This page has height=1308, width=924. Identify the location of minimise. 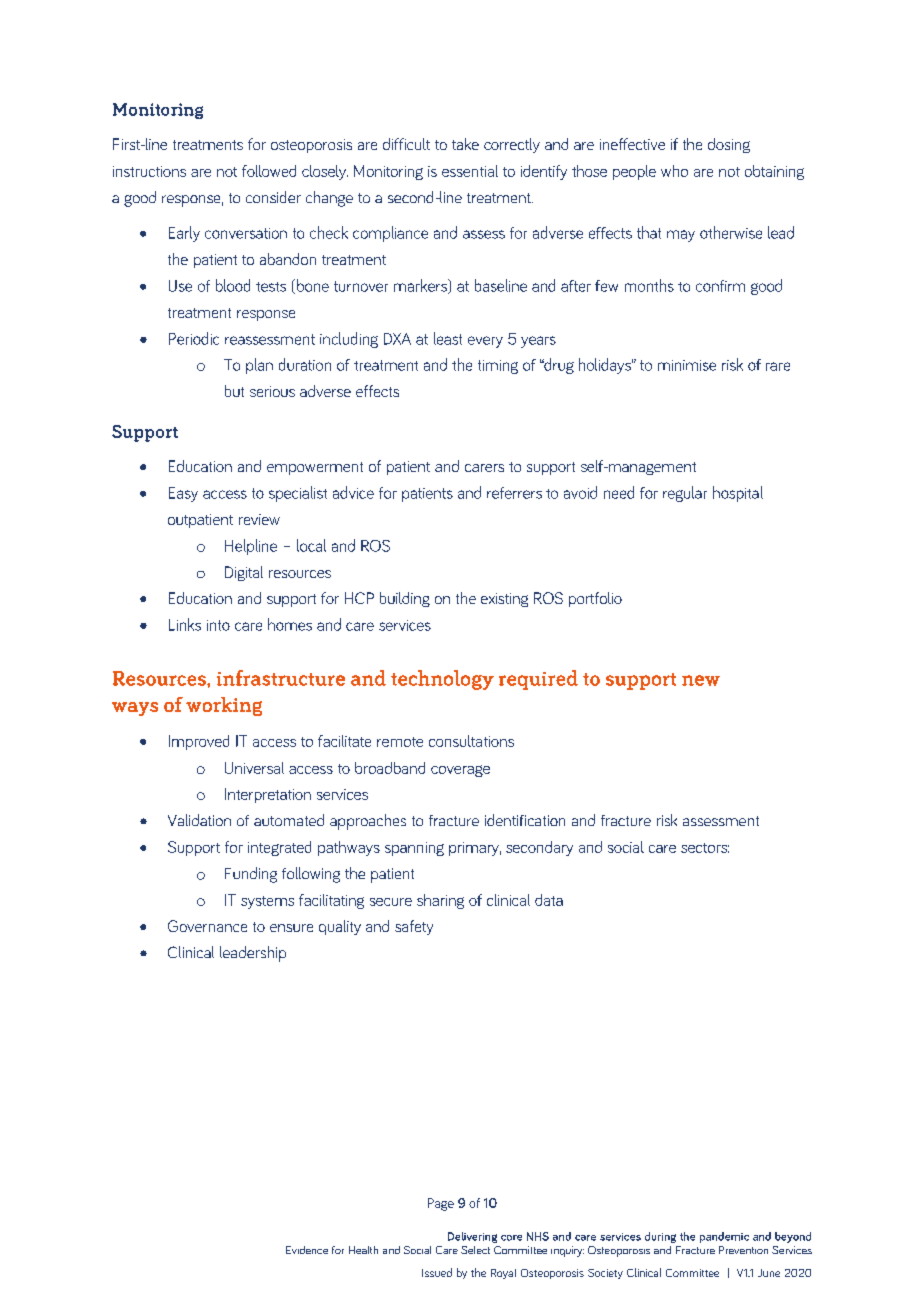
(687, 365).
